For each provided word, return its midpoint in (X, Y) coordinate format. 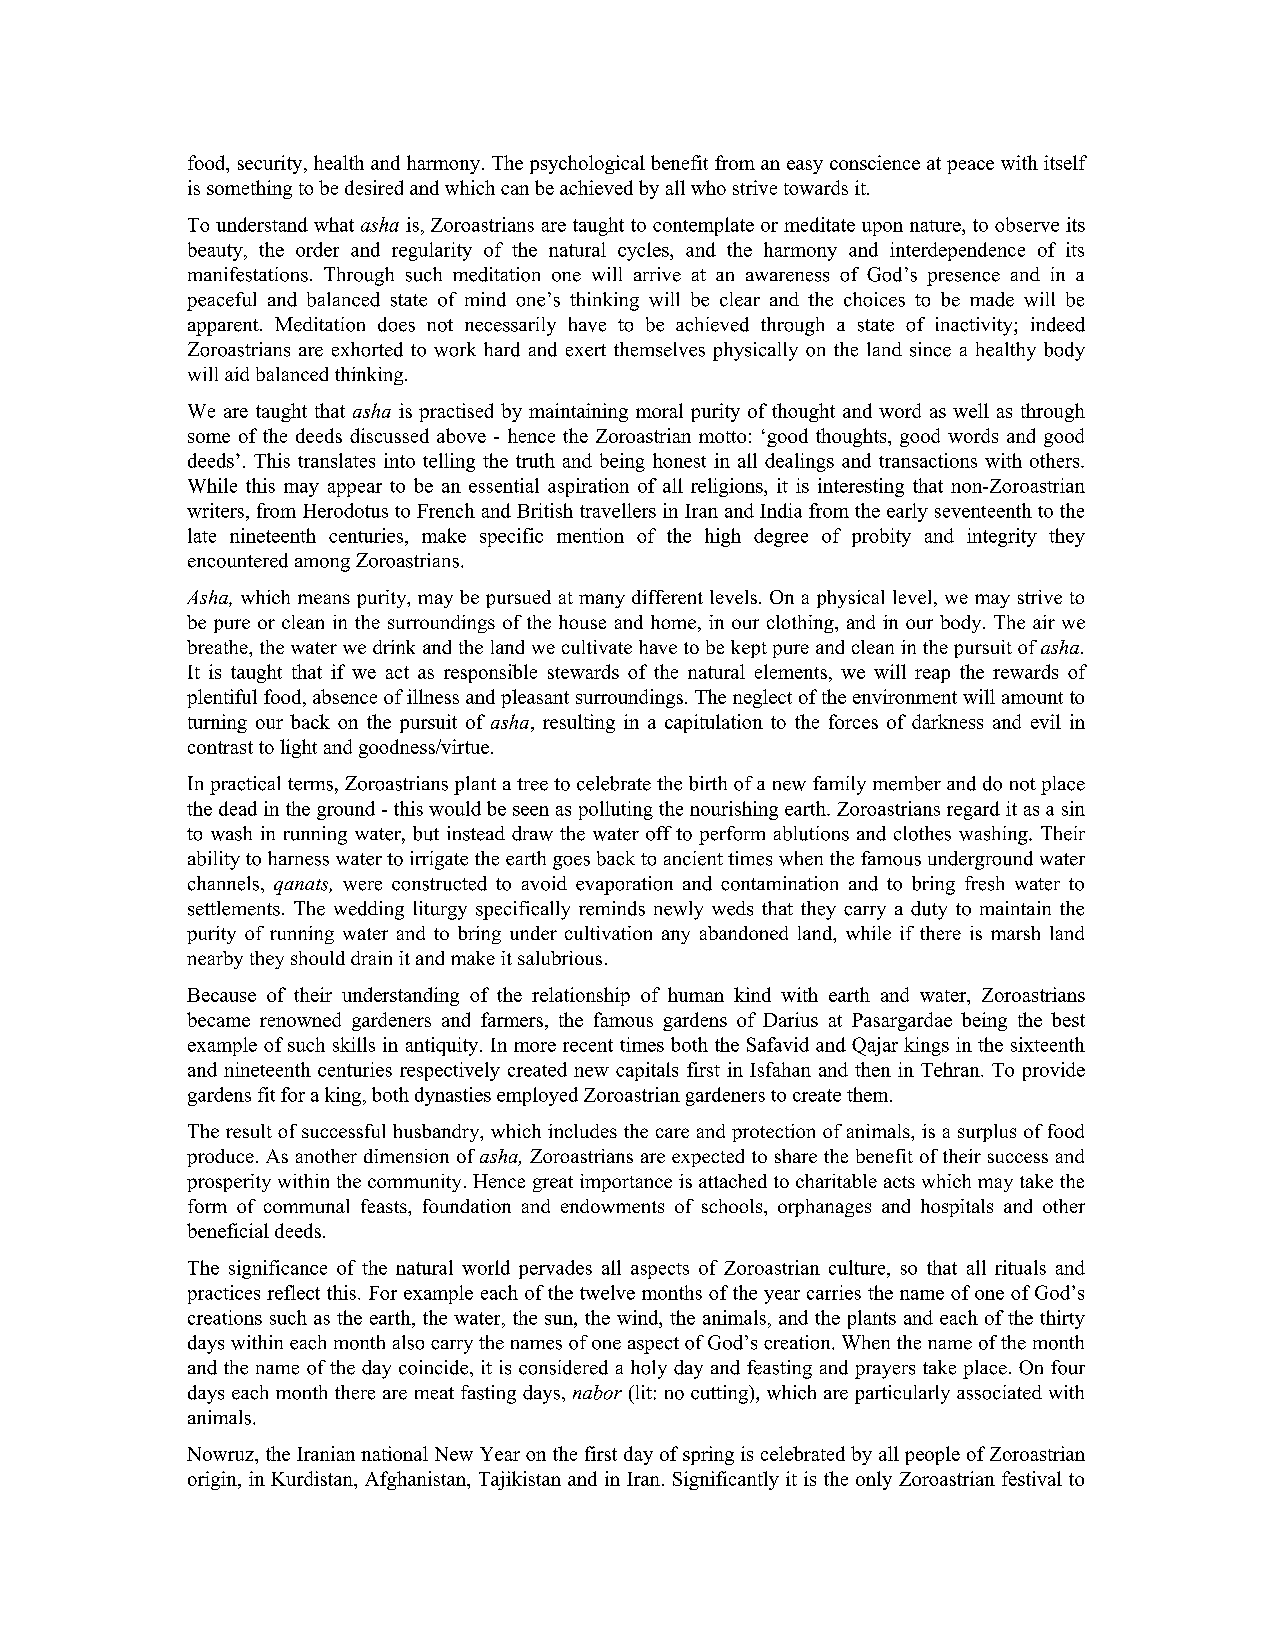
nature (936, 226)
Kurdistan (313, 1478)
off (659, 833)
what (334, 224)
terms (310, 784)
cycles (644, 251)
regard (973, 810)
